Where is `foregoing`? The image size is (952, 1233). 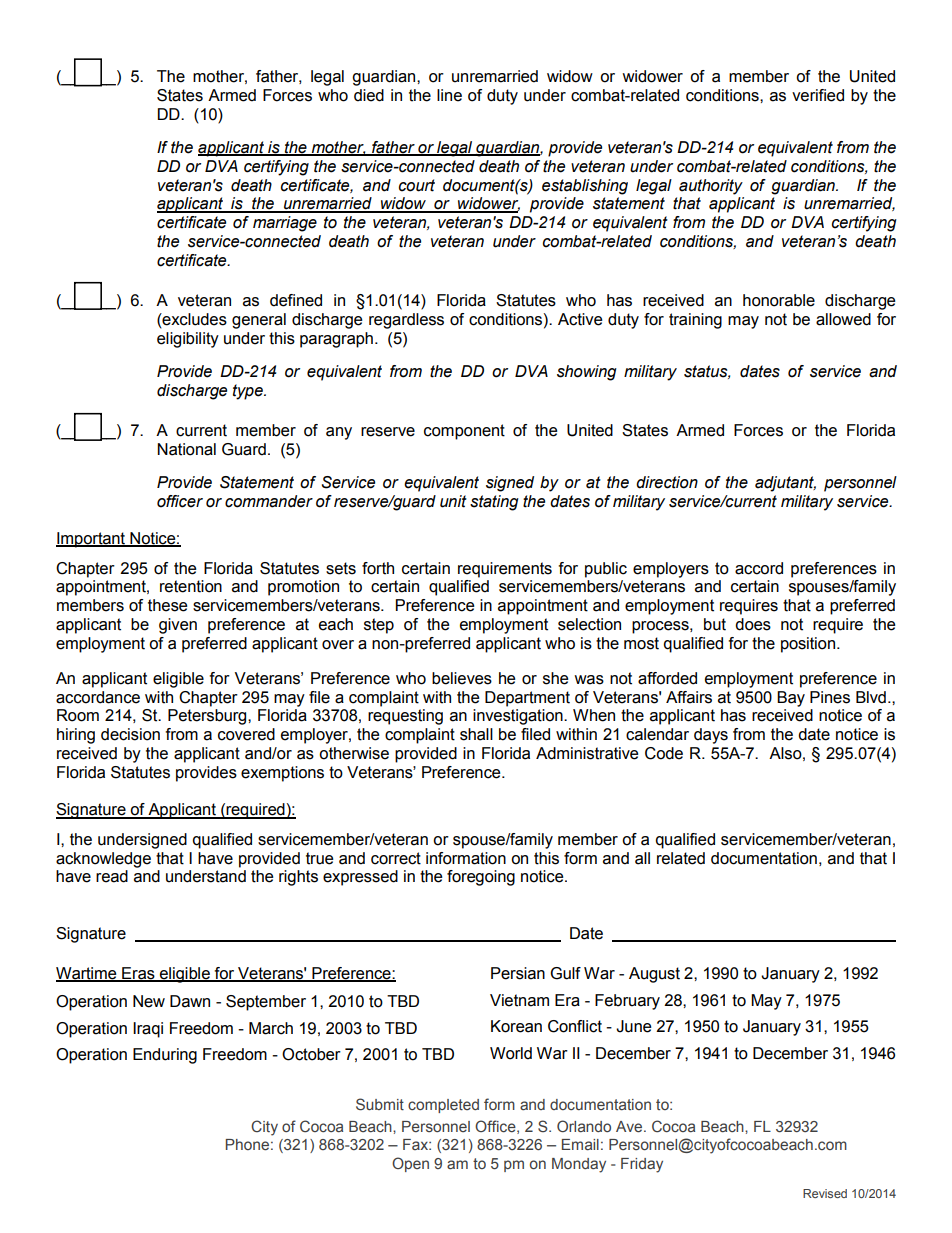 foregoing is located at coordinates (481, 878).
